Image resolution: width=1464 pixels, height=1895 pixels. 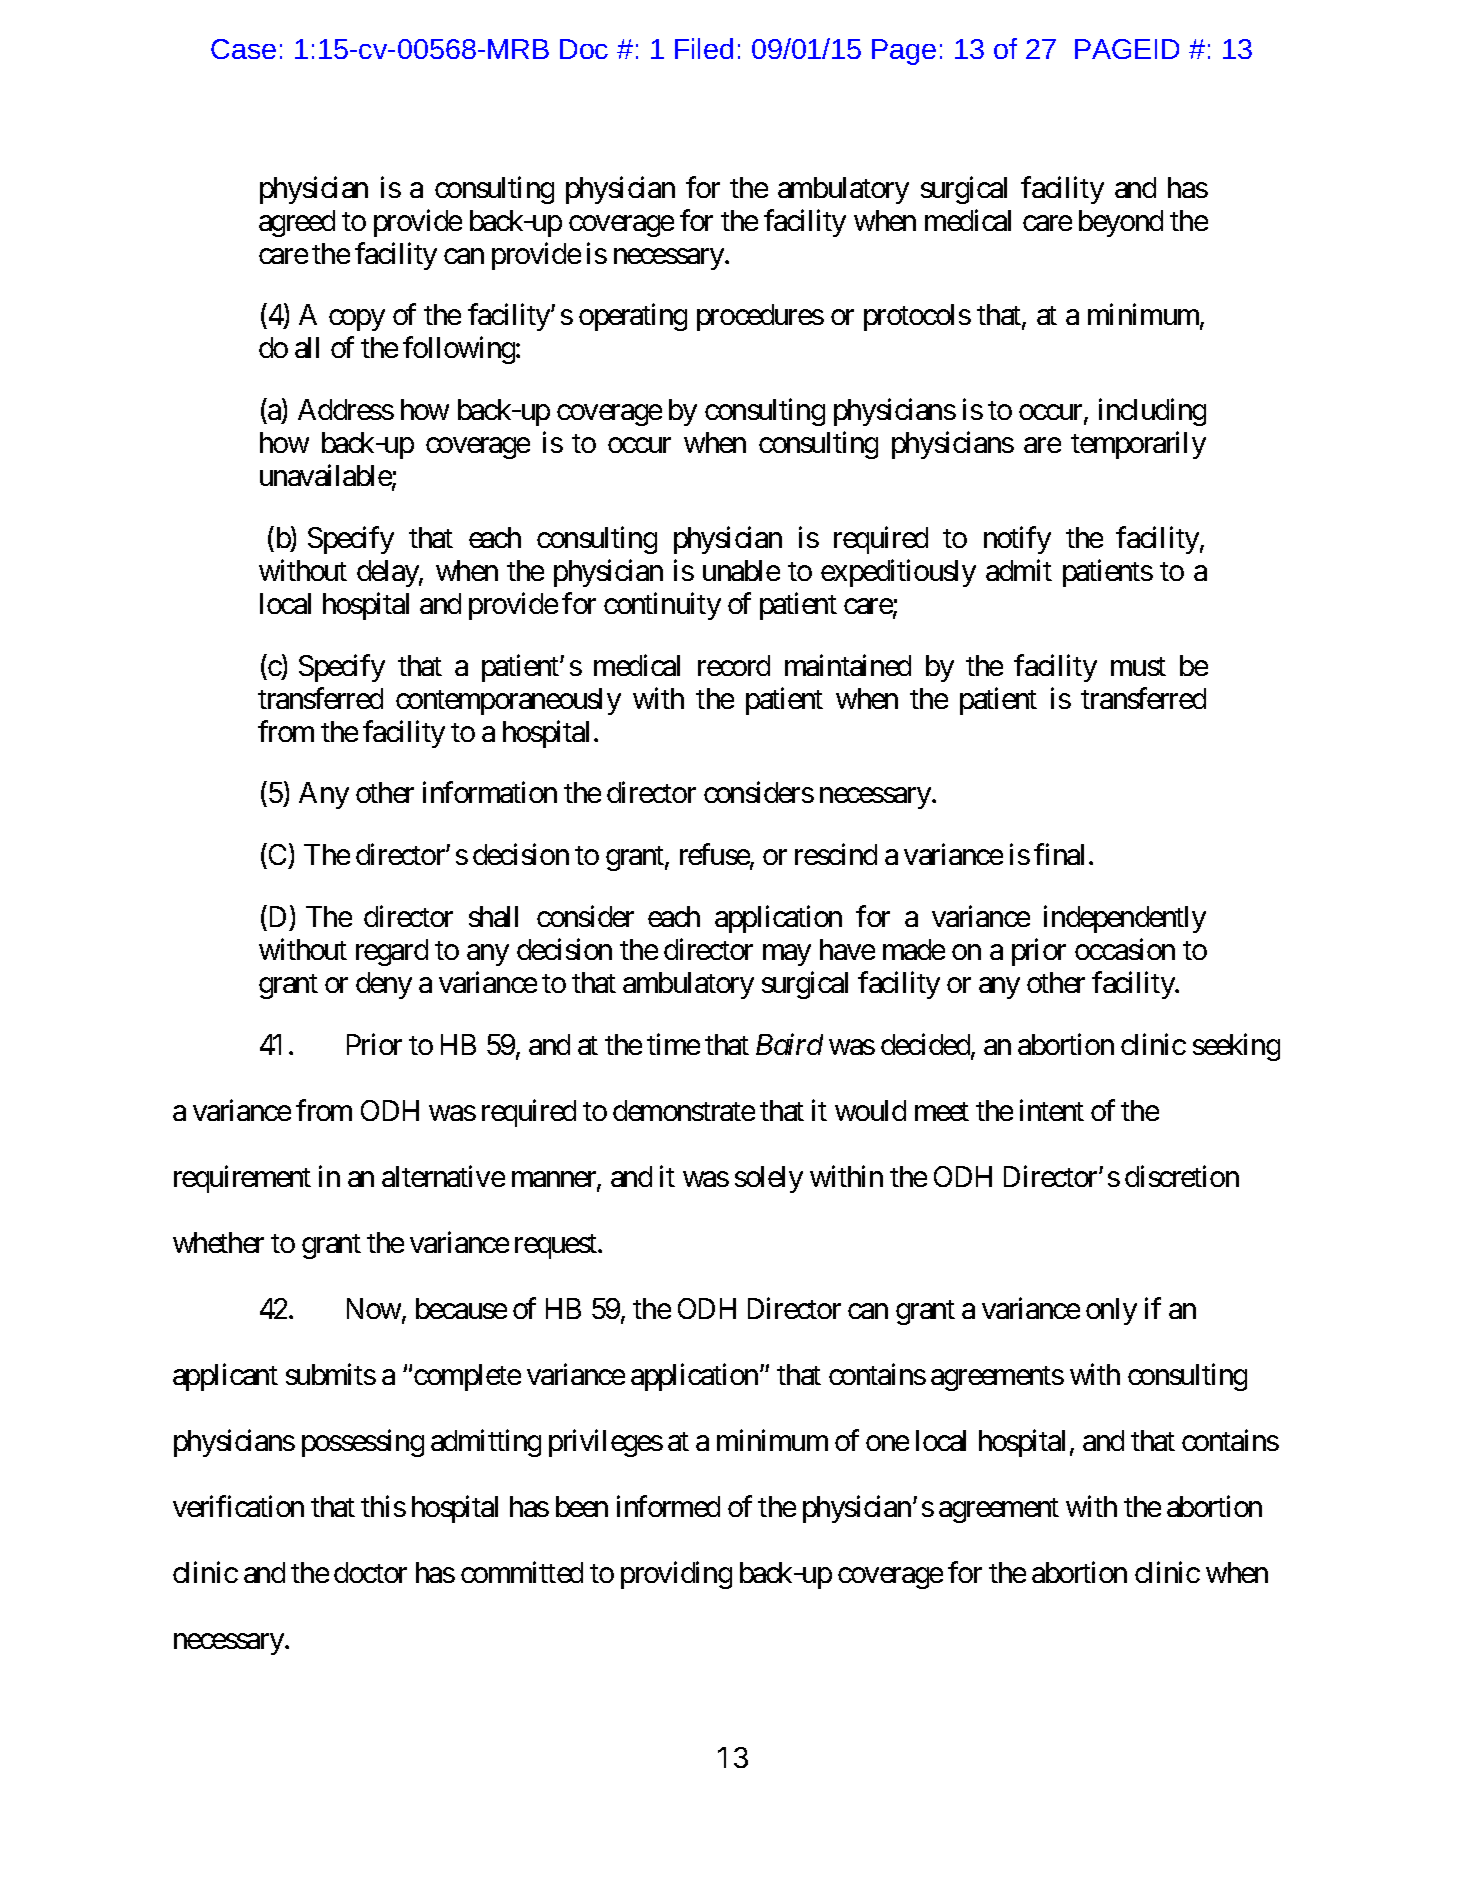 I want to click on beyond, so click(x=1121, y=223).
